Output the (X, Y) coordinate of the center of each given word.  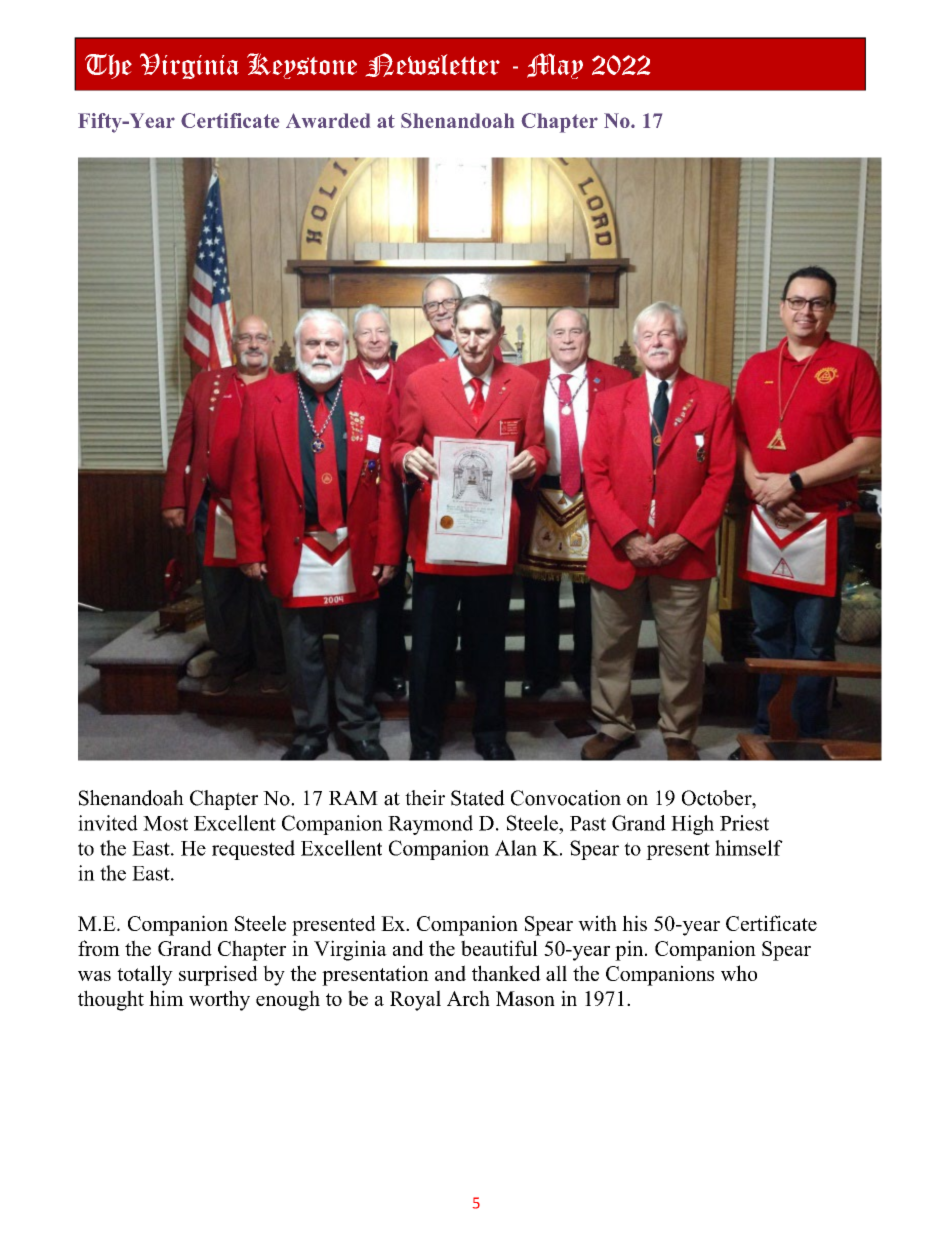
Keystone (302, 66)
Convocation (566, 798)
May (555, 66)
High (692, 825)
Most (165, 823)
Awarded (328, 120)
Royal (415, 1000)
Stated (478, 798)
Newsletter (433, 65)
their (425, 798)
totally (145, 975)
